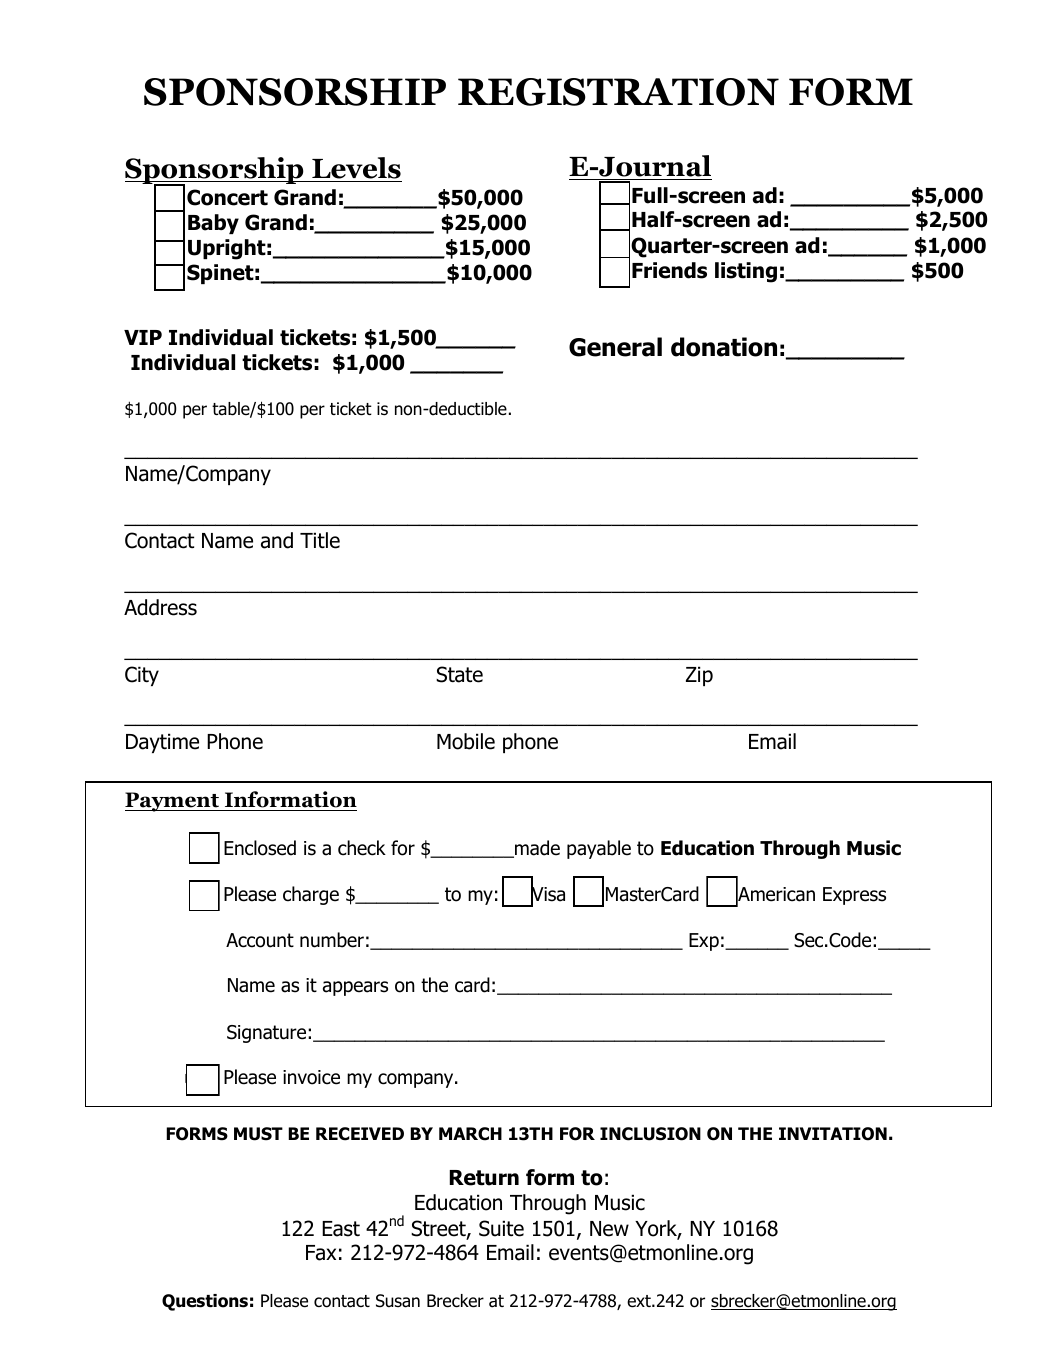 Image resolution: width=1059 pixels, height=1370 pixels. What do you see at coordinates (501, 1228) in the screenshot?
I see `Suite` at bounding box center [501, 1228].
